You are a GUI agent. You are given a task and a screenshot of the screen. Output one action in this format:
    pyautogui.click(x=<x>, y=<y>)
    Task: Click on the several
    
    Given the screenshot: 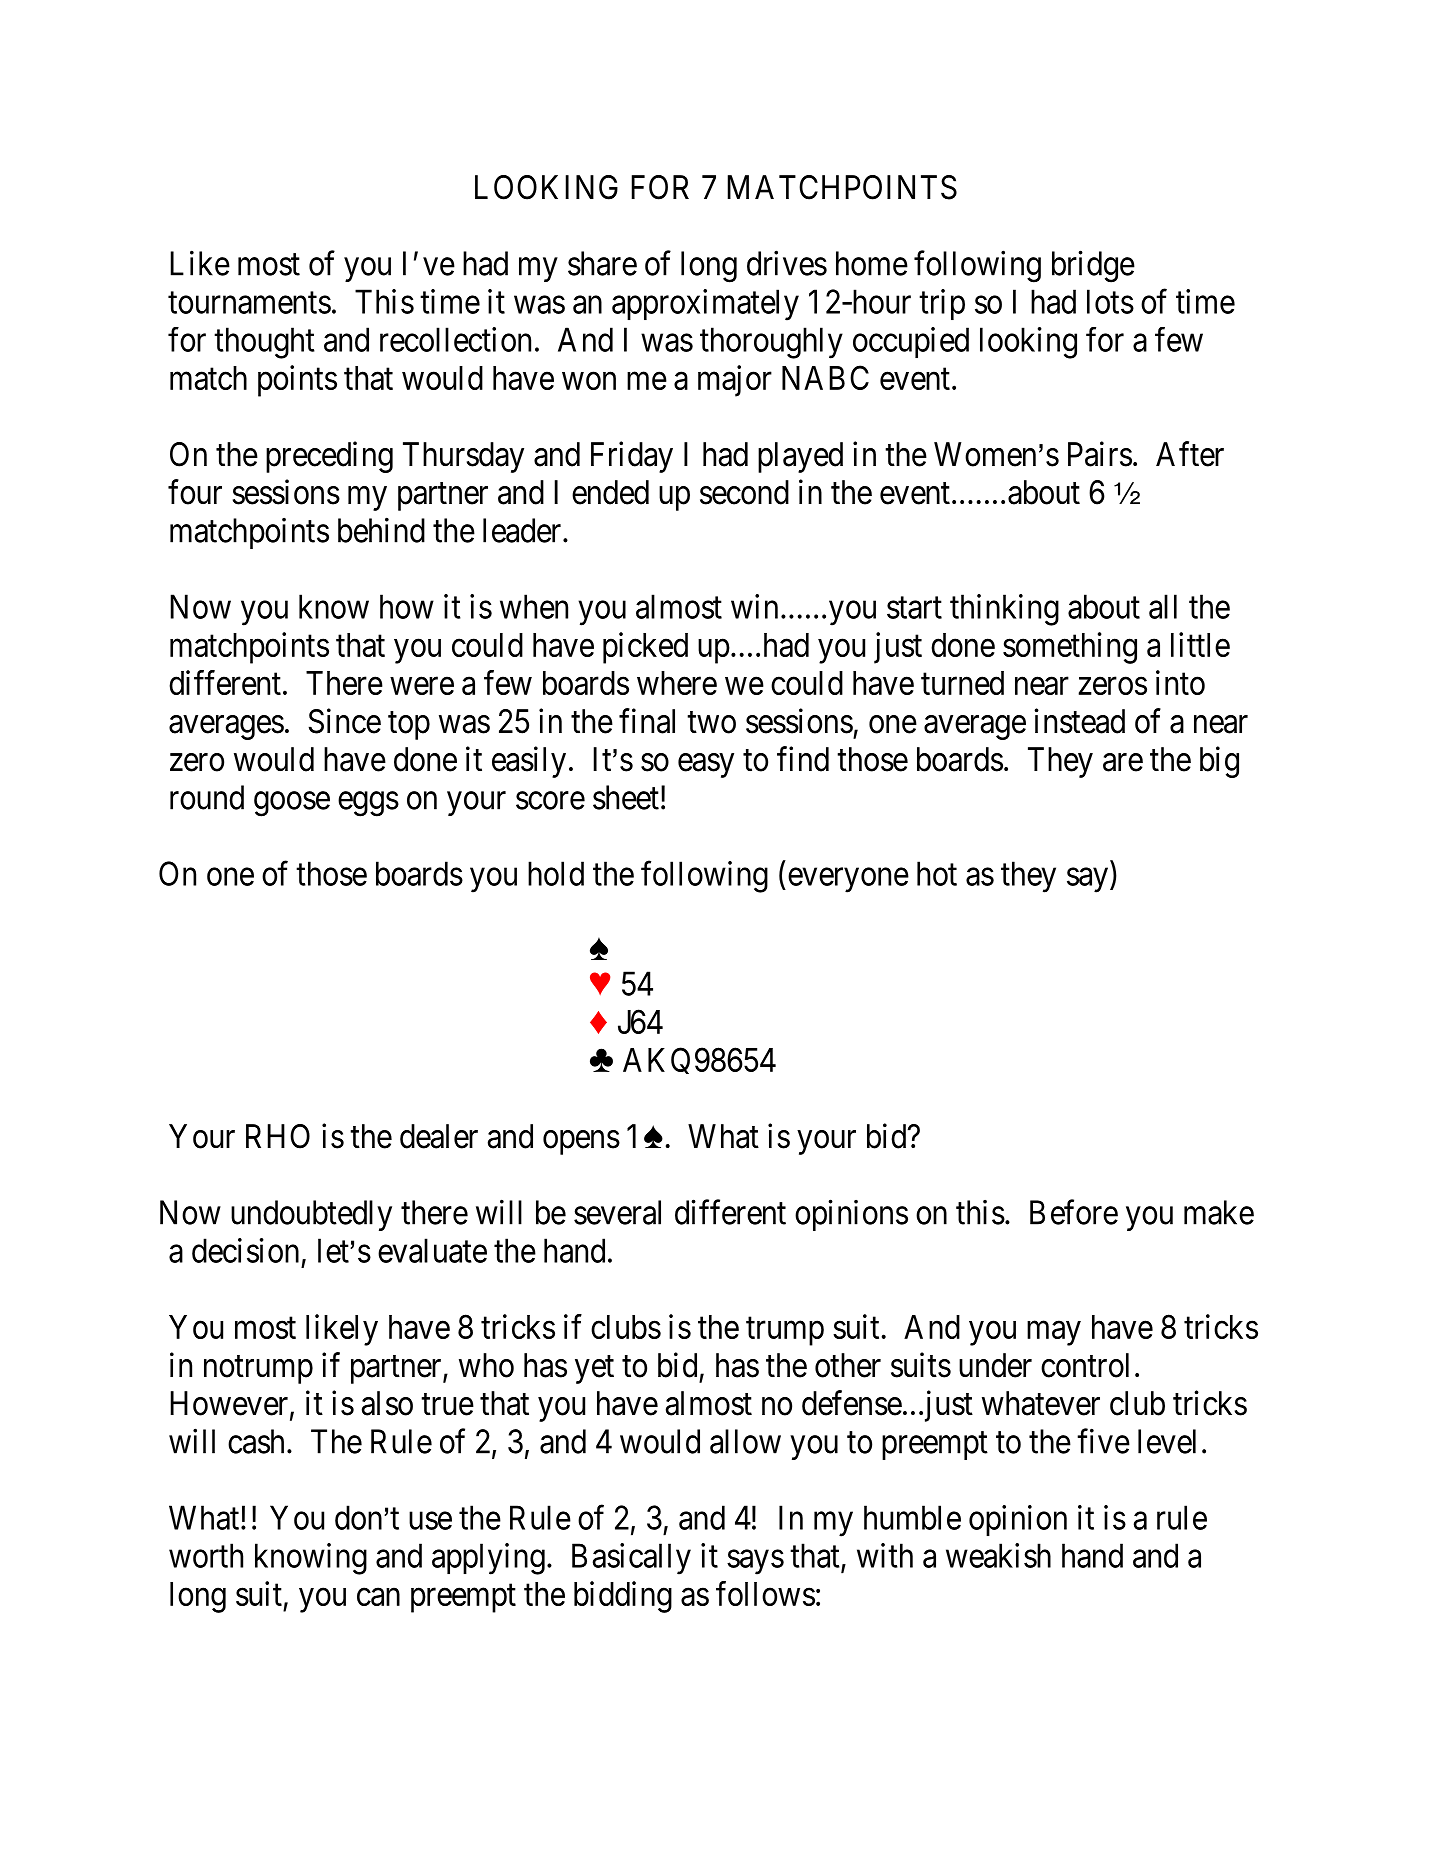 What is the action you would take?
    pyautogui.click(x=617, y=1212)
